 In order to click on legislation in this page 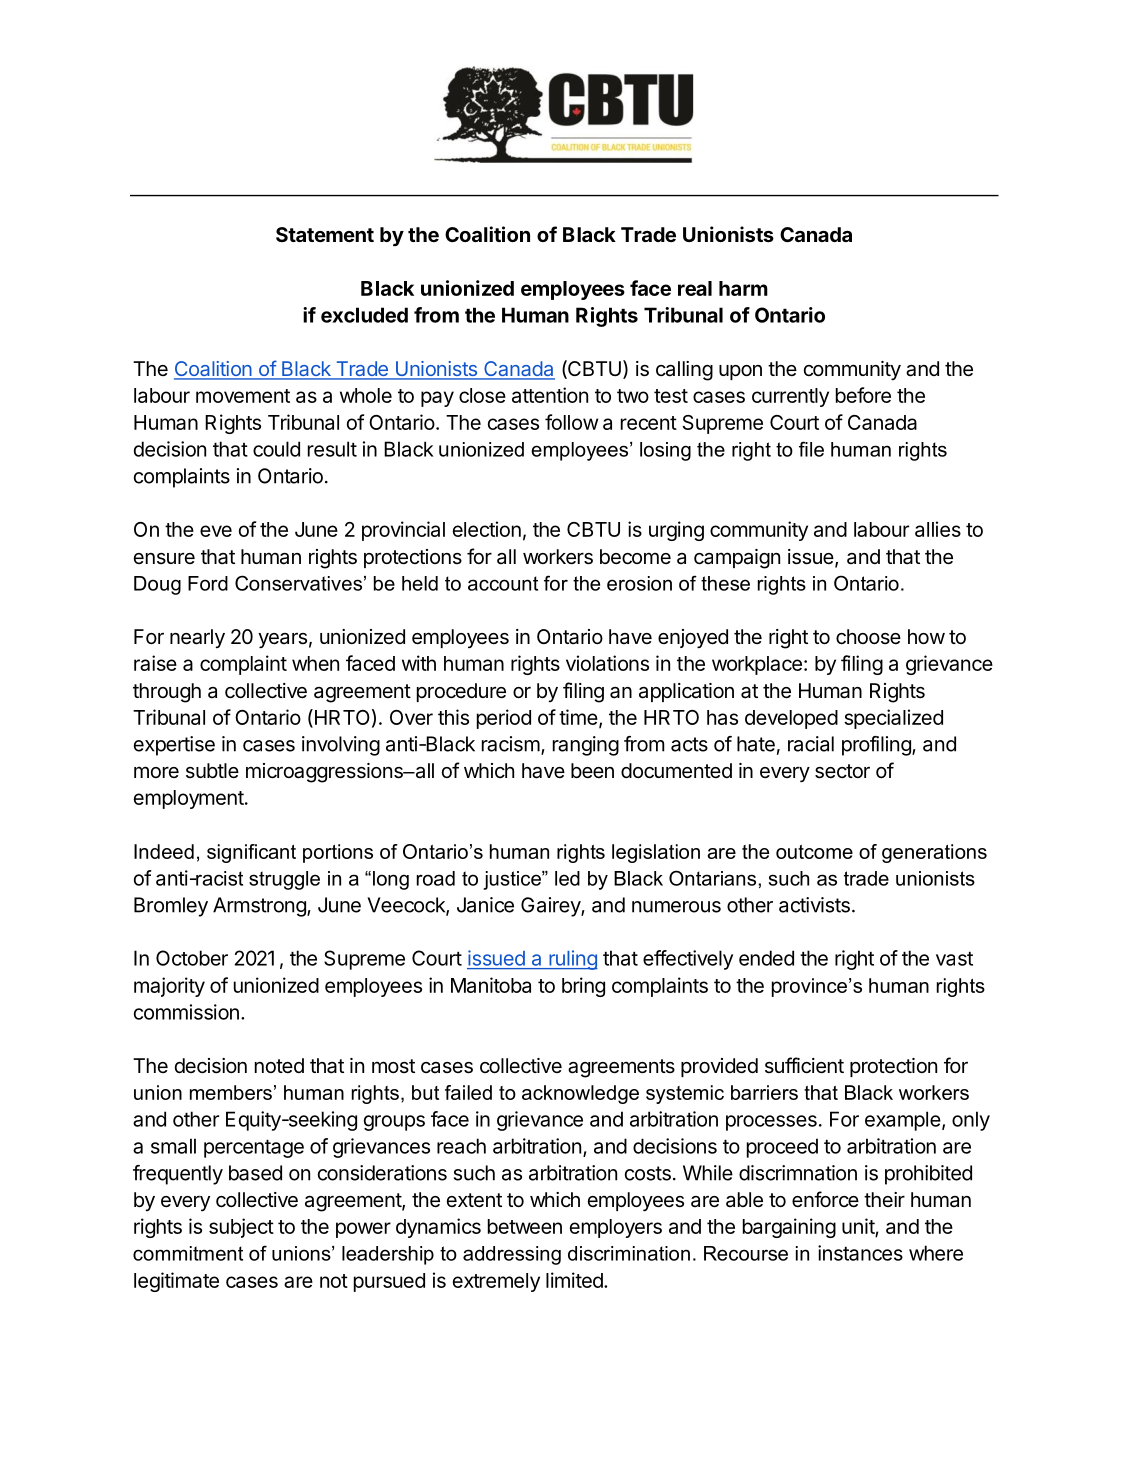, I will do `click(656, 853)`.
